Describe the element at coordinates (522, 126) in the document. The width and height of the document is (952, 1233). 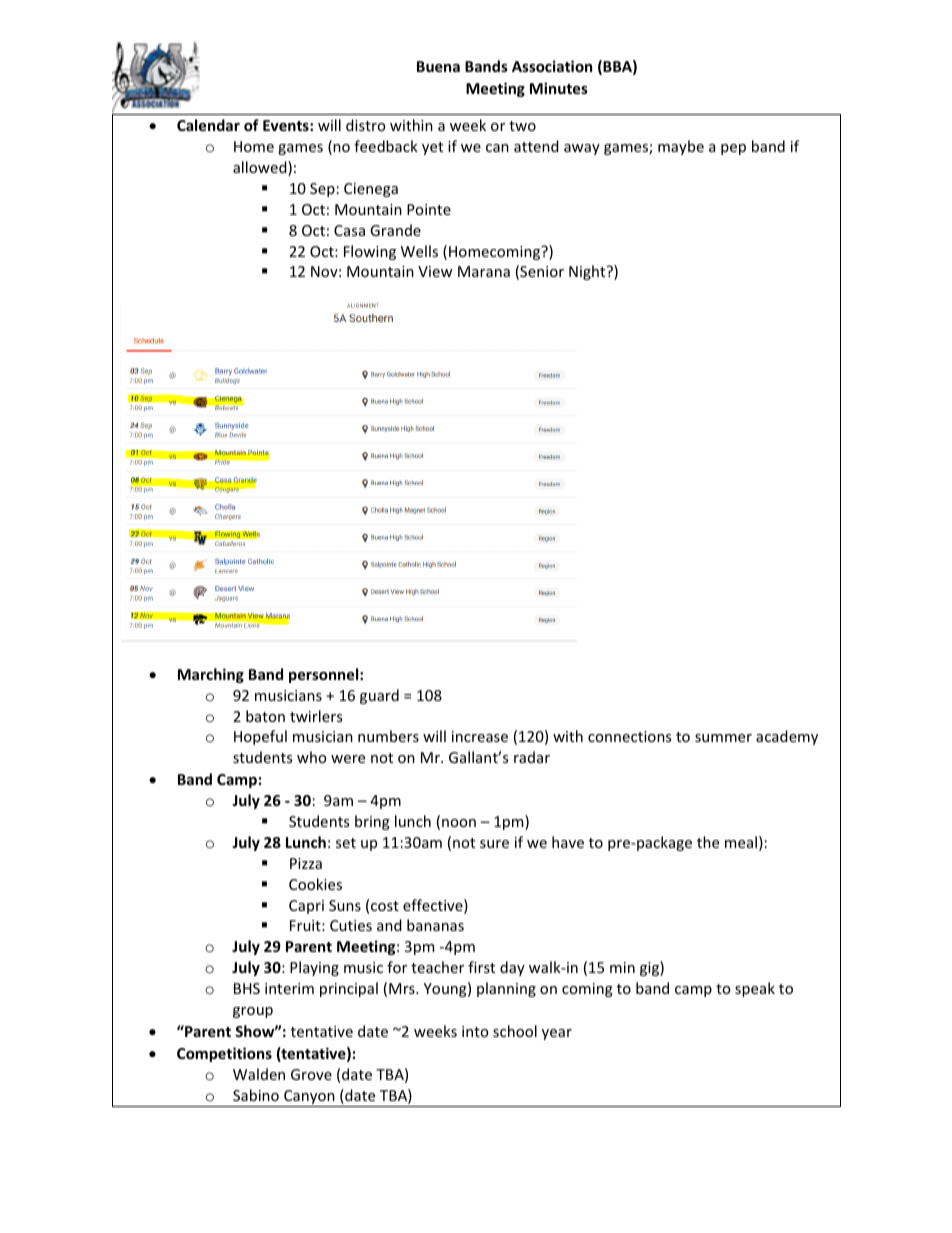
I see `two` at that location.
